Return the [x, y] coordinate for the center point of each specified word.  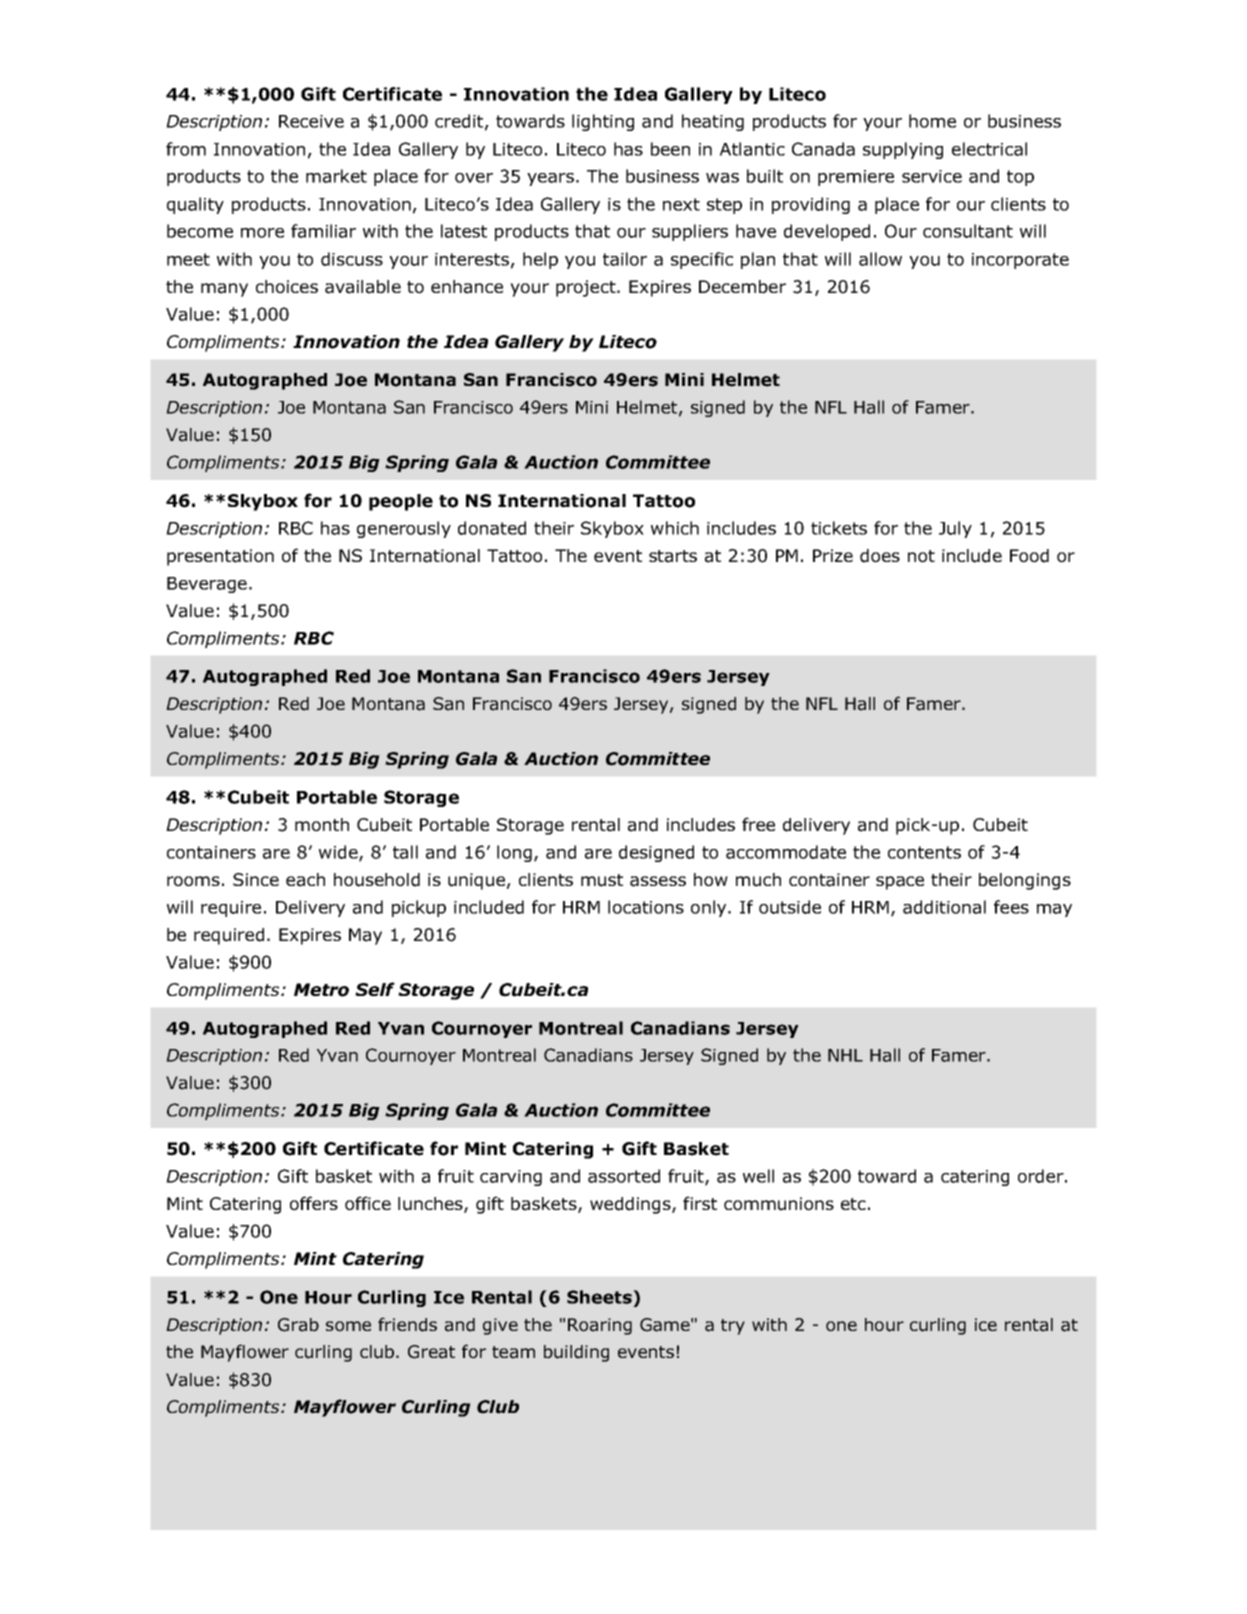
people [401, 502]
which [675, 528]
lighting [603, 122]
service [932, 176]
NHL [845, 1055]
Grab [298, 1325]
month [322, 825]
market [336, 176]
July [955, 529]
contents [924, 852]
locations [646, 907]
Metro [321, 990]
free [758, 824]
